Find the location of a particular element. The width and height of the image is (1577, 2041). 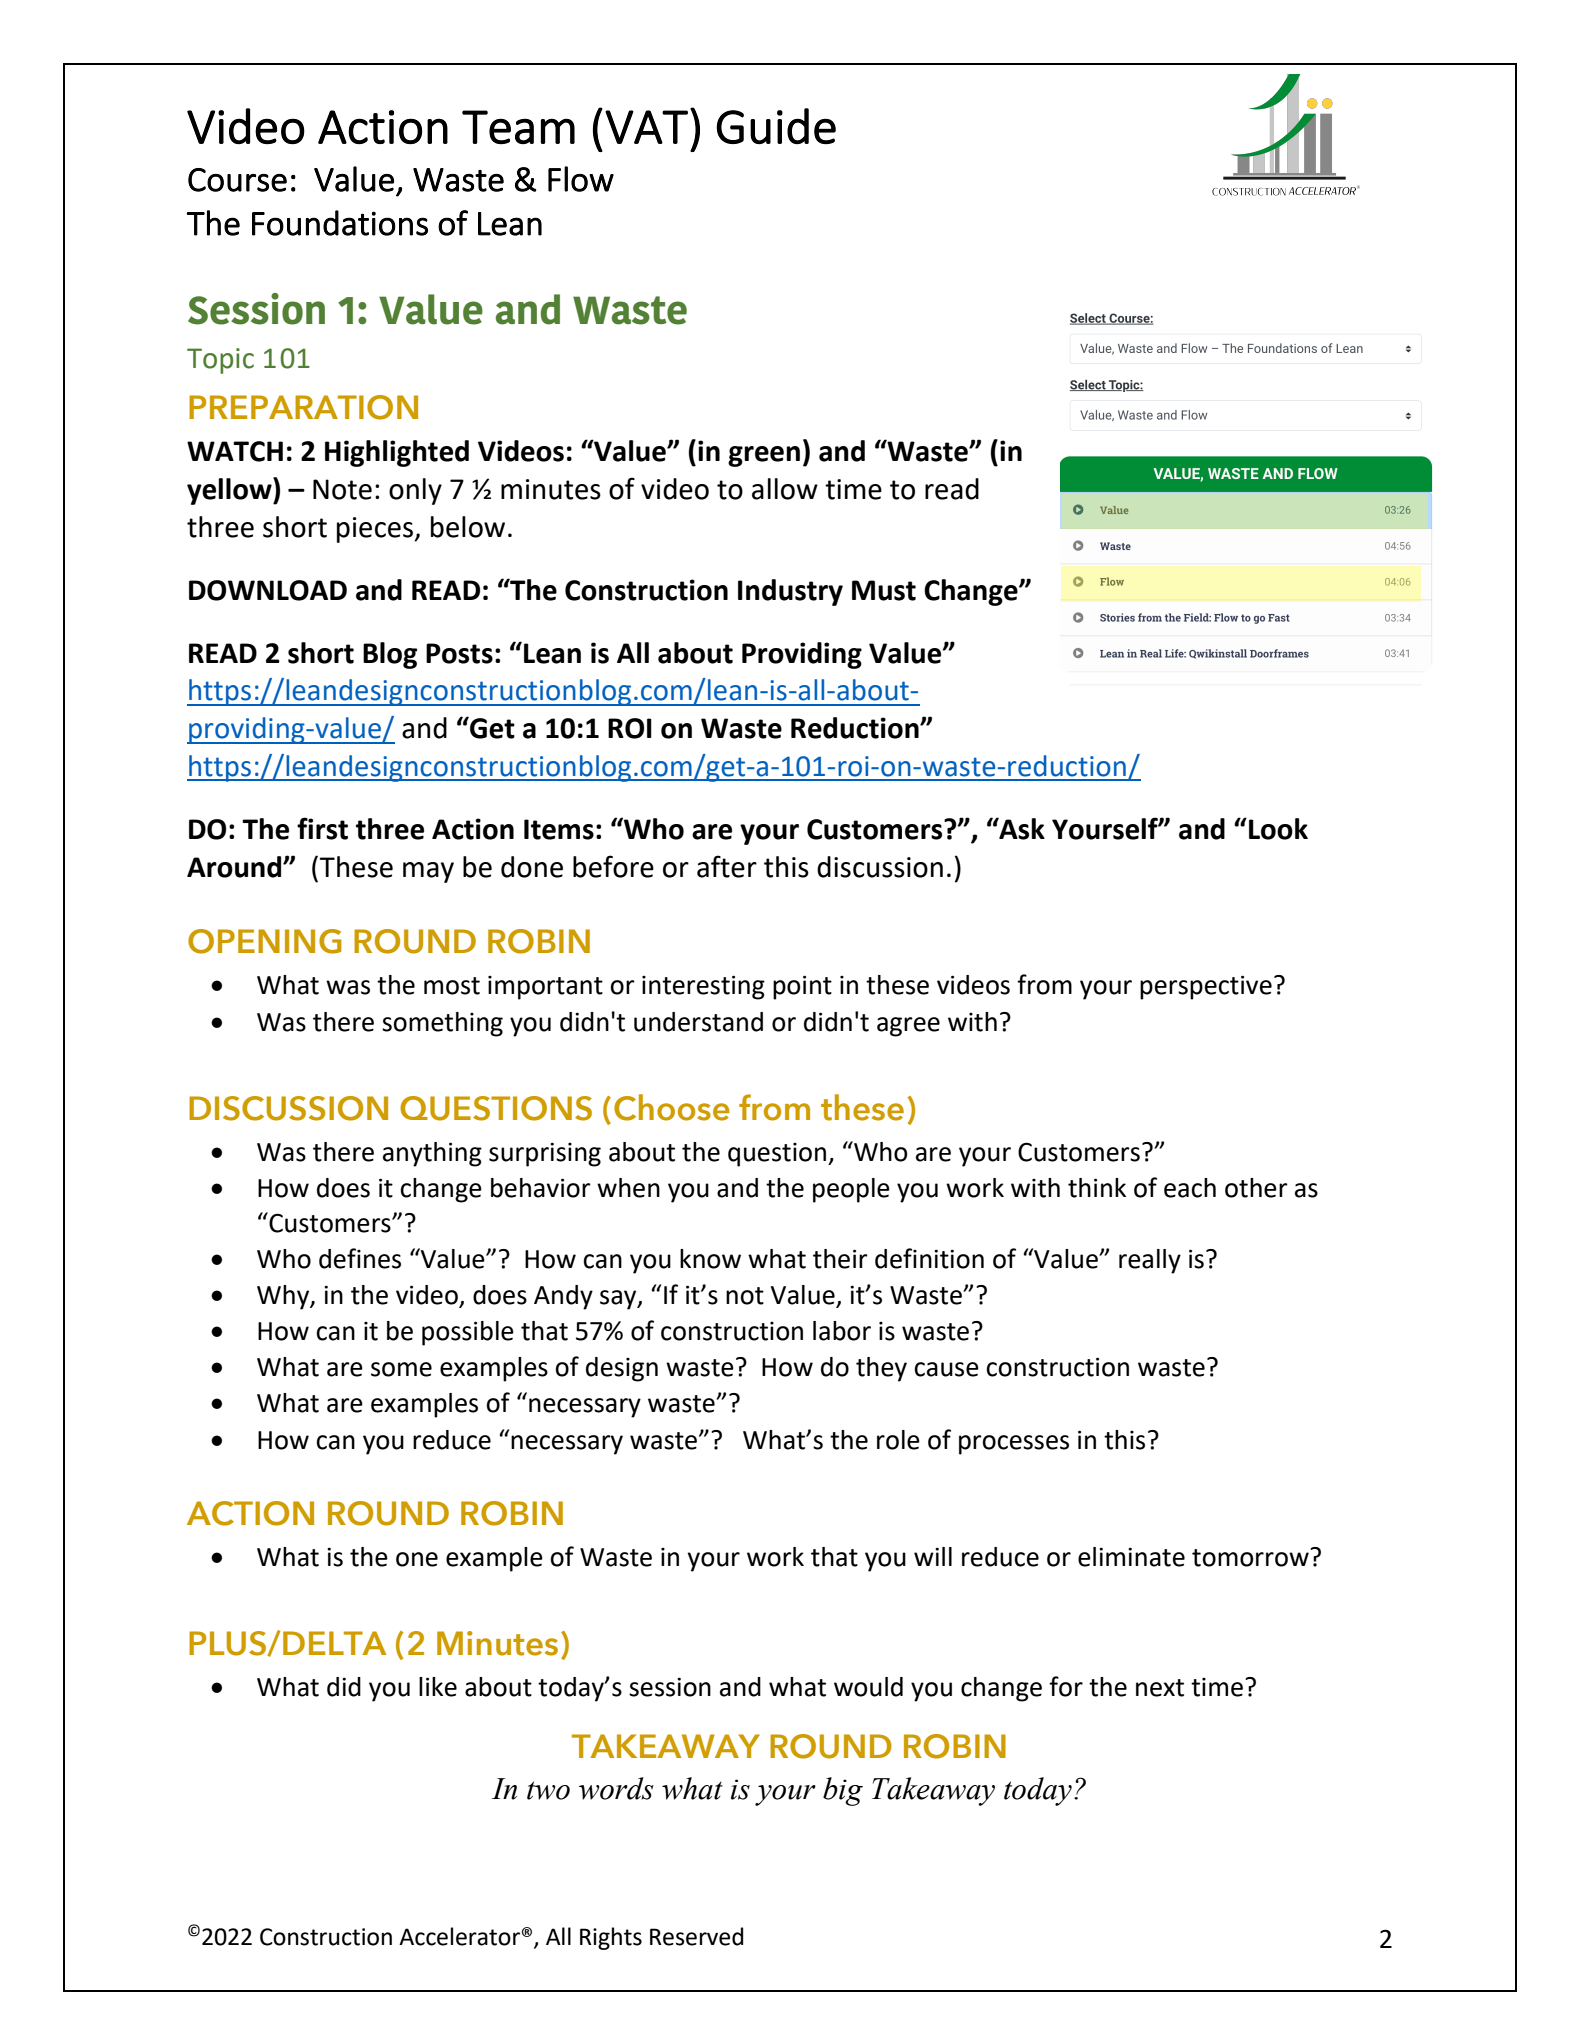

Industry is located at coordinates (790, 592).
